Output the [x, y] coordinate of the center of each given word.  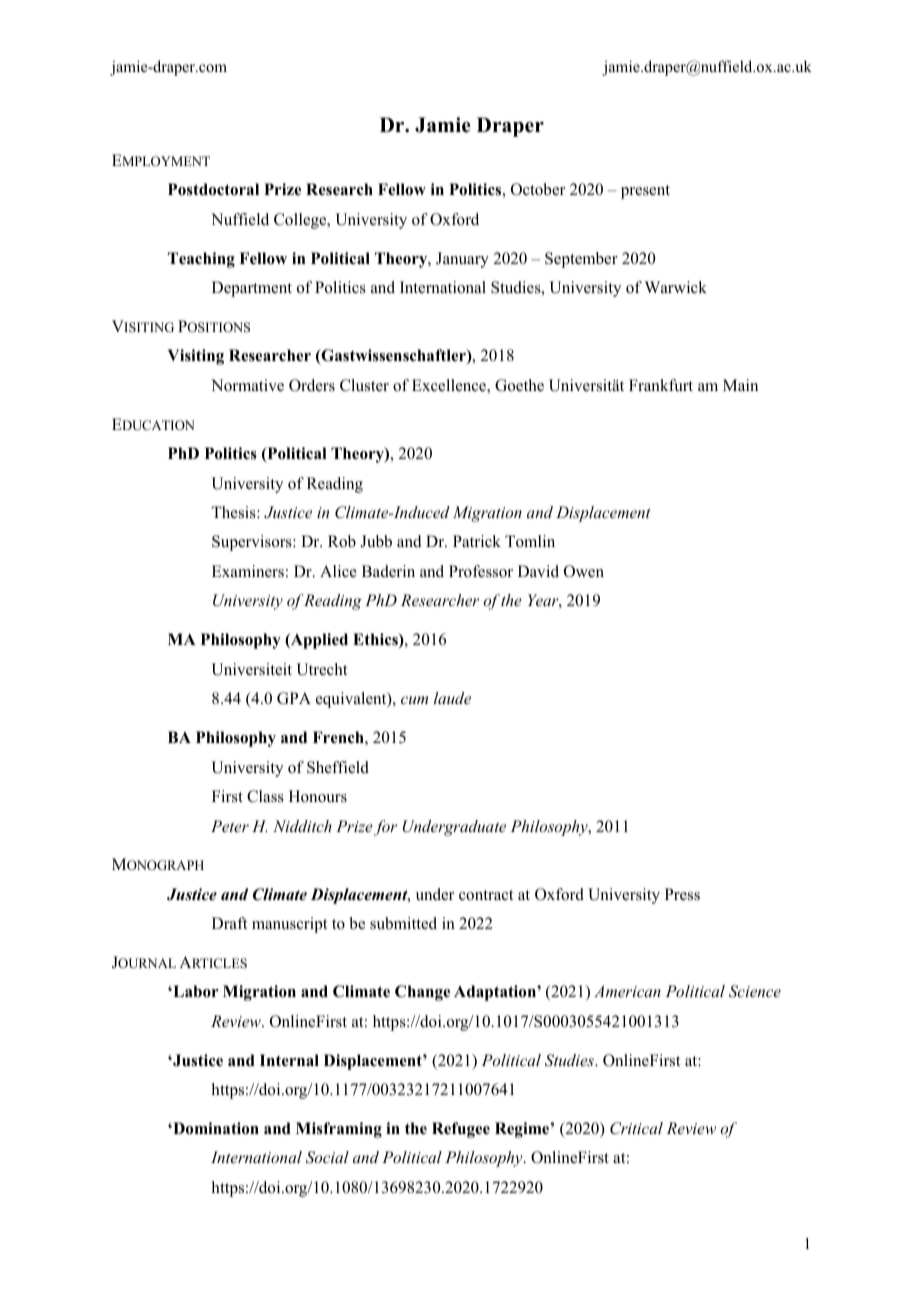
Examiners [248, 571]
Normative [247, 385]
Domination [215, 1128]
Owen [584, 571]
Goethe [519, 385]
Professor [481, 571]
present [645, 192]
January [462, 260]
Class [265, 796]
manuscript [289, 925]
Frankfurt [661, 385]
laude [452, 698]
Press [682, 894]
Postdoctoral [213, 189]
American [627, 991]
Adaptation [496, 993]
